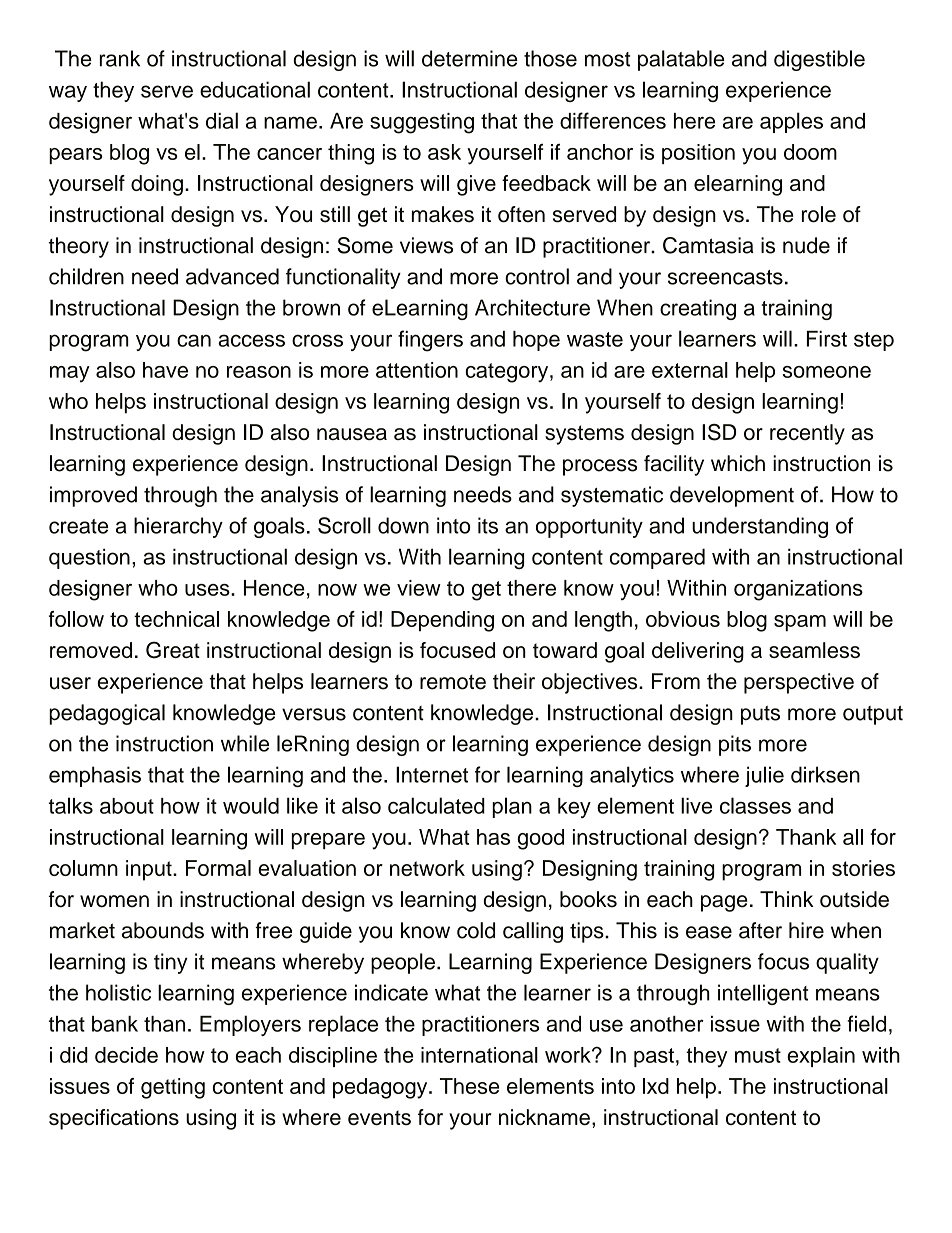  I want to click on determine, so click(470, 58).
